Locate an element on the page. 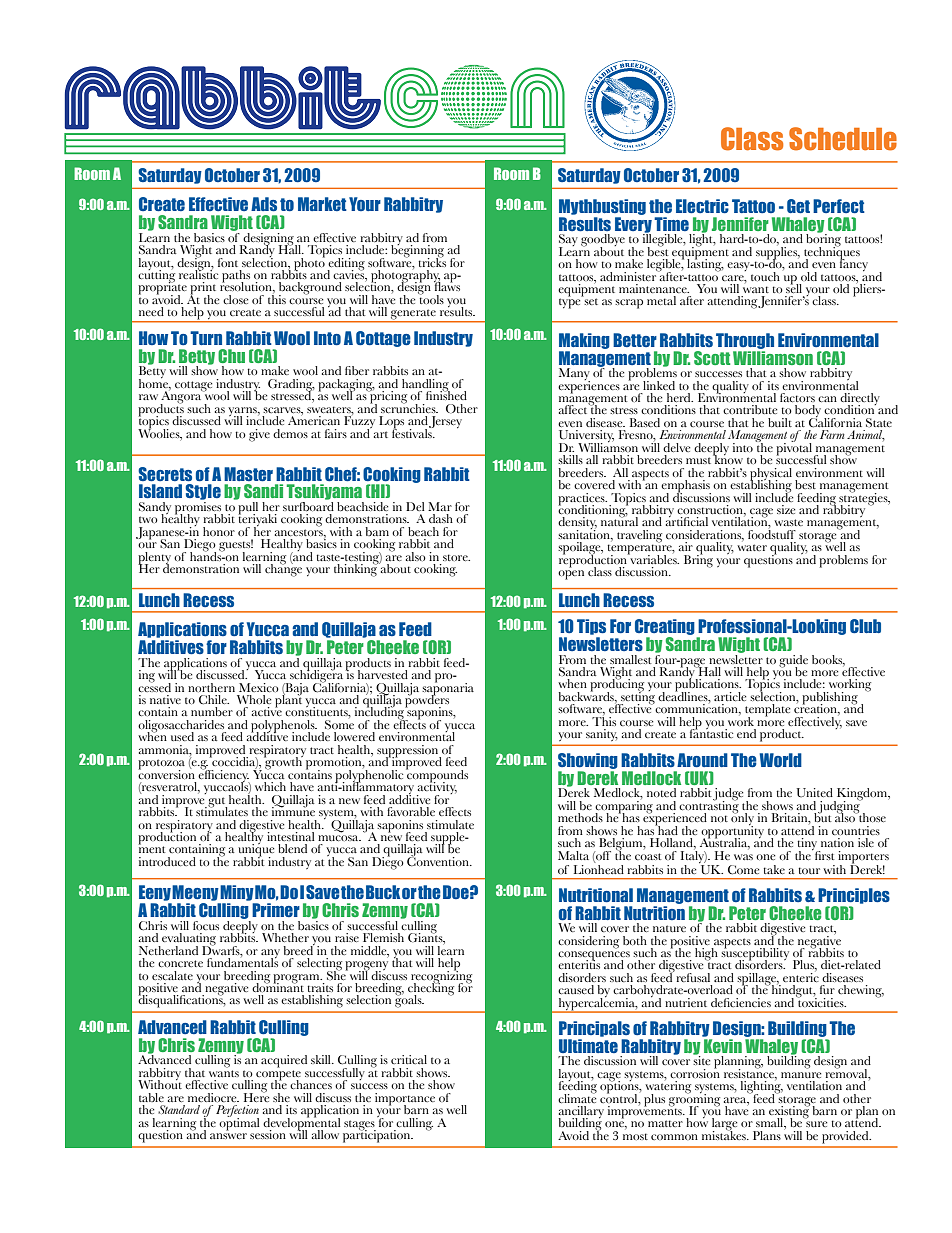  give is located at coordinates (259, 435).
